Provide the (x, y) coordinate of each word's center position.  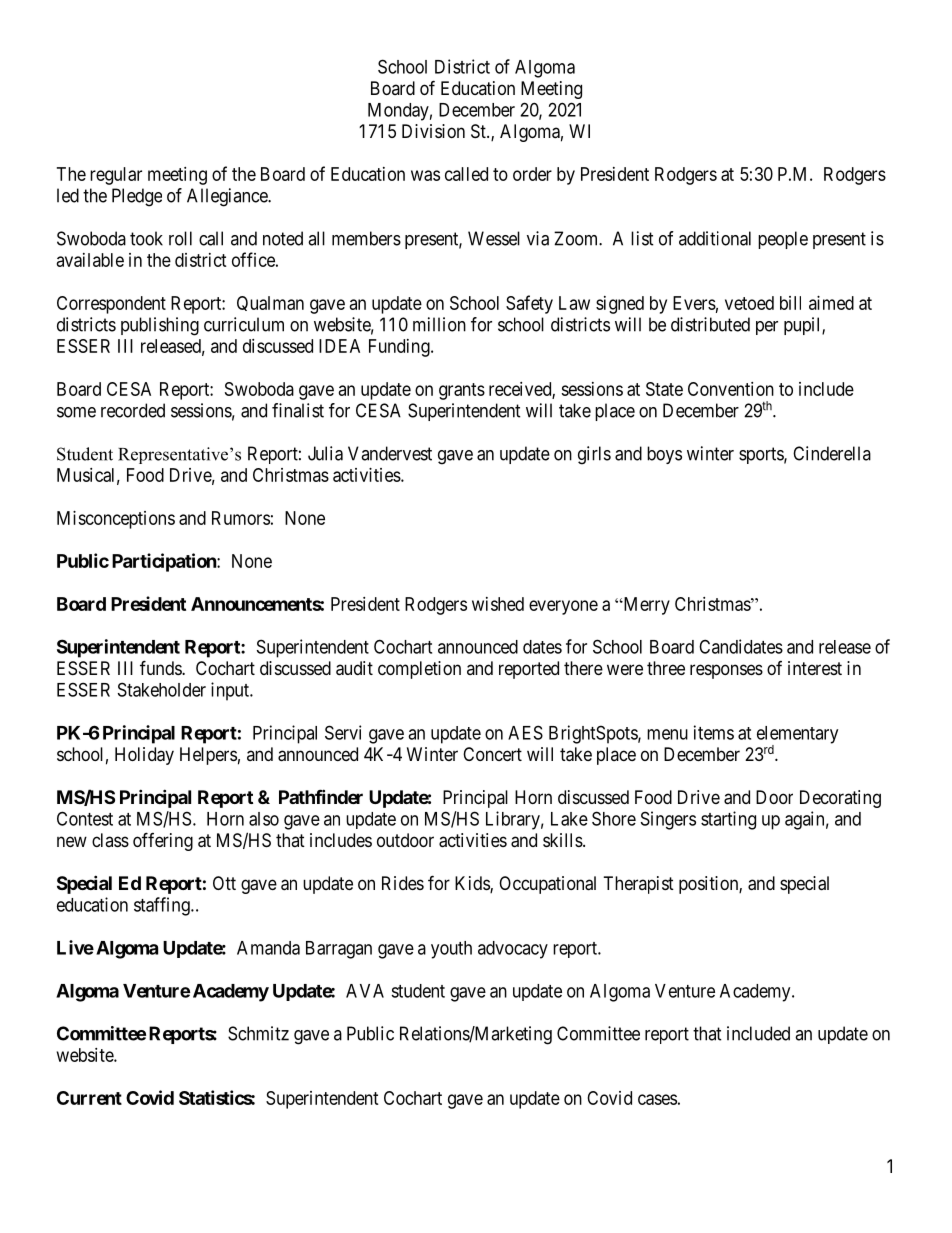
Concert (492, 754)
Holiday (144, 756)
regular (116, 176)
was (425, 175)
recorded (133, 410)
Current (89, 1098)
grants (462, 391)
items (714, 732)
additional (715, 238)
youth (451, 950)
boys (664, 455)
